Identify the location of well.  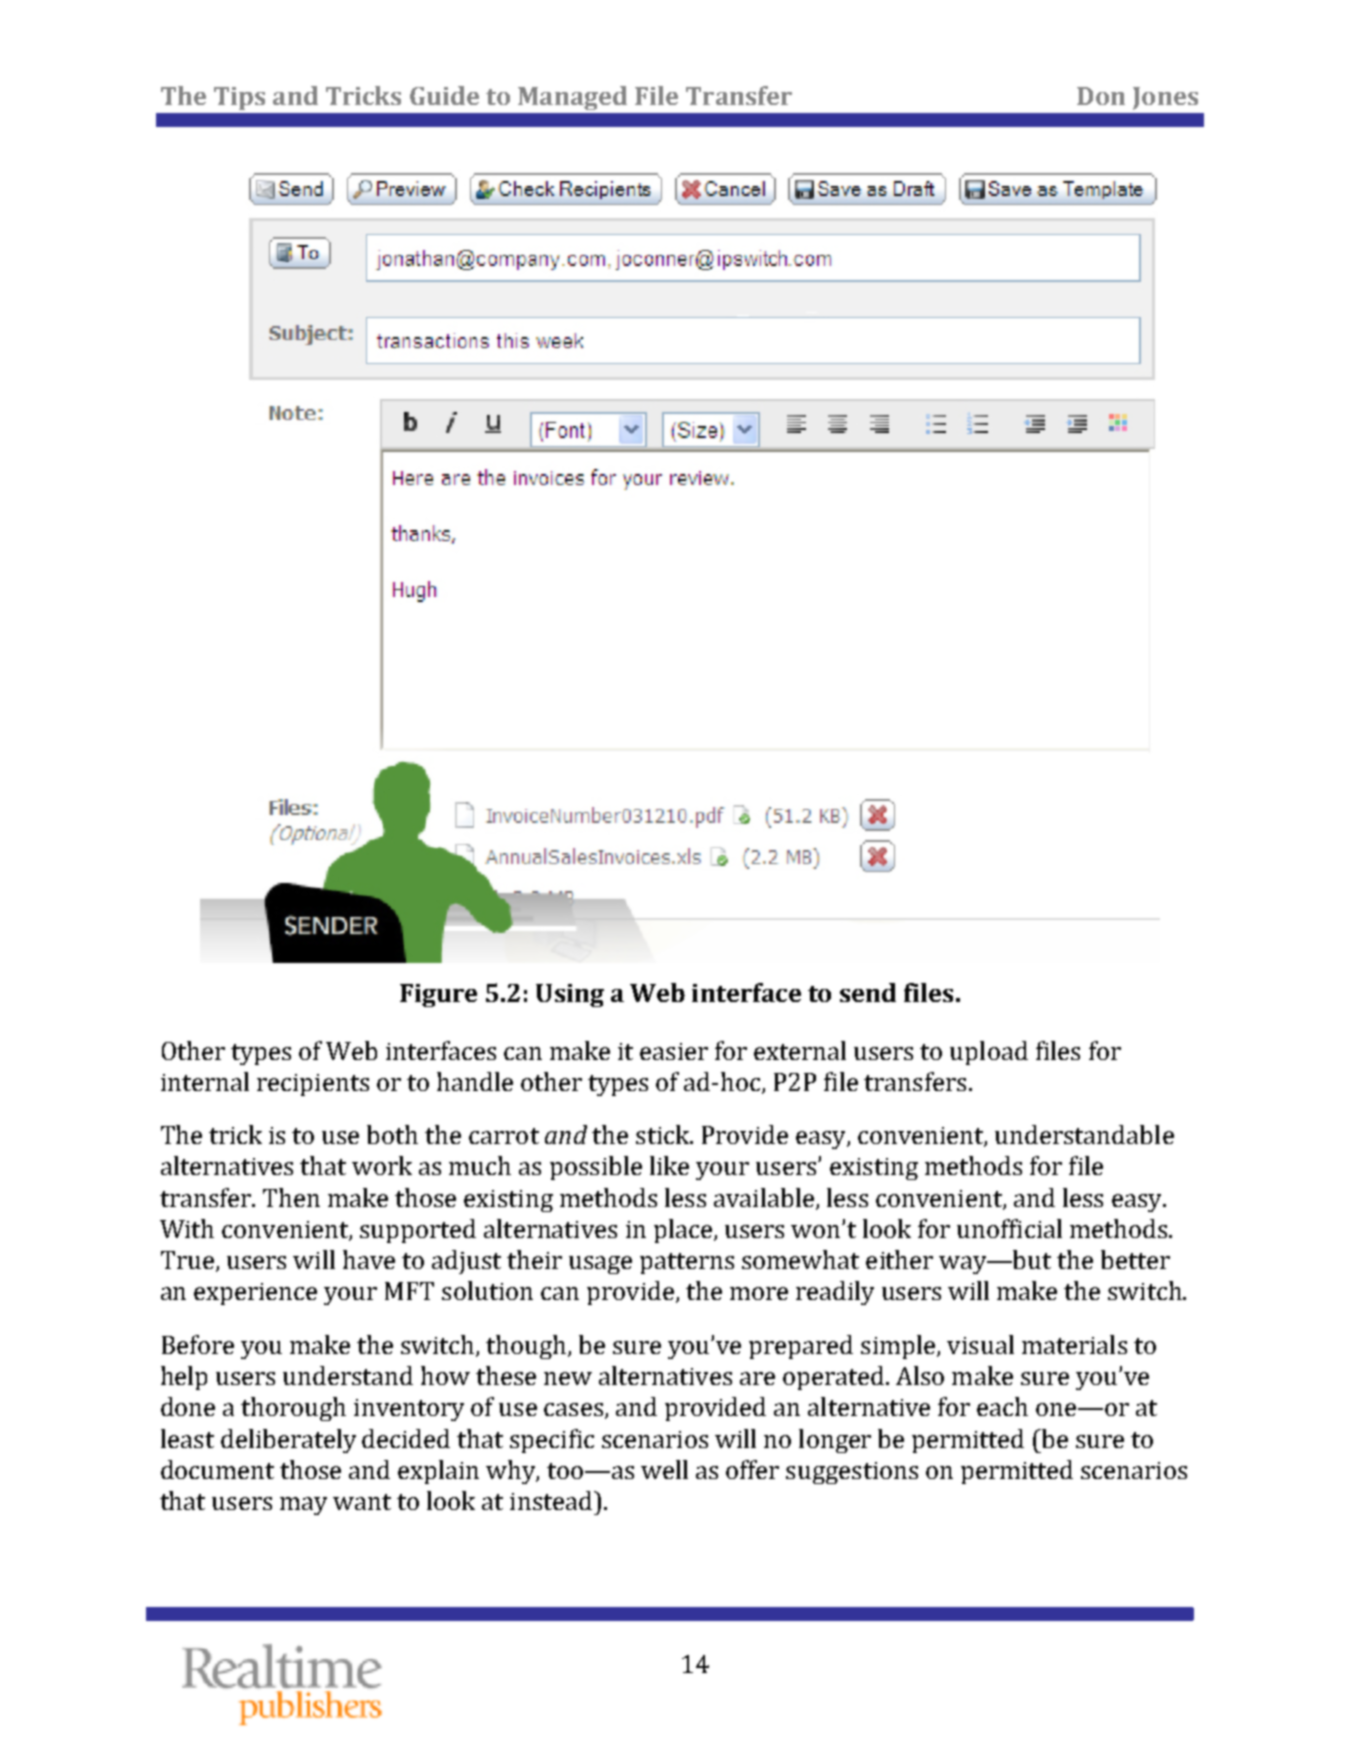
(664, 1469).
